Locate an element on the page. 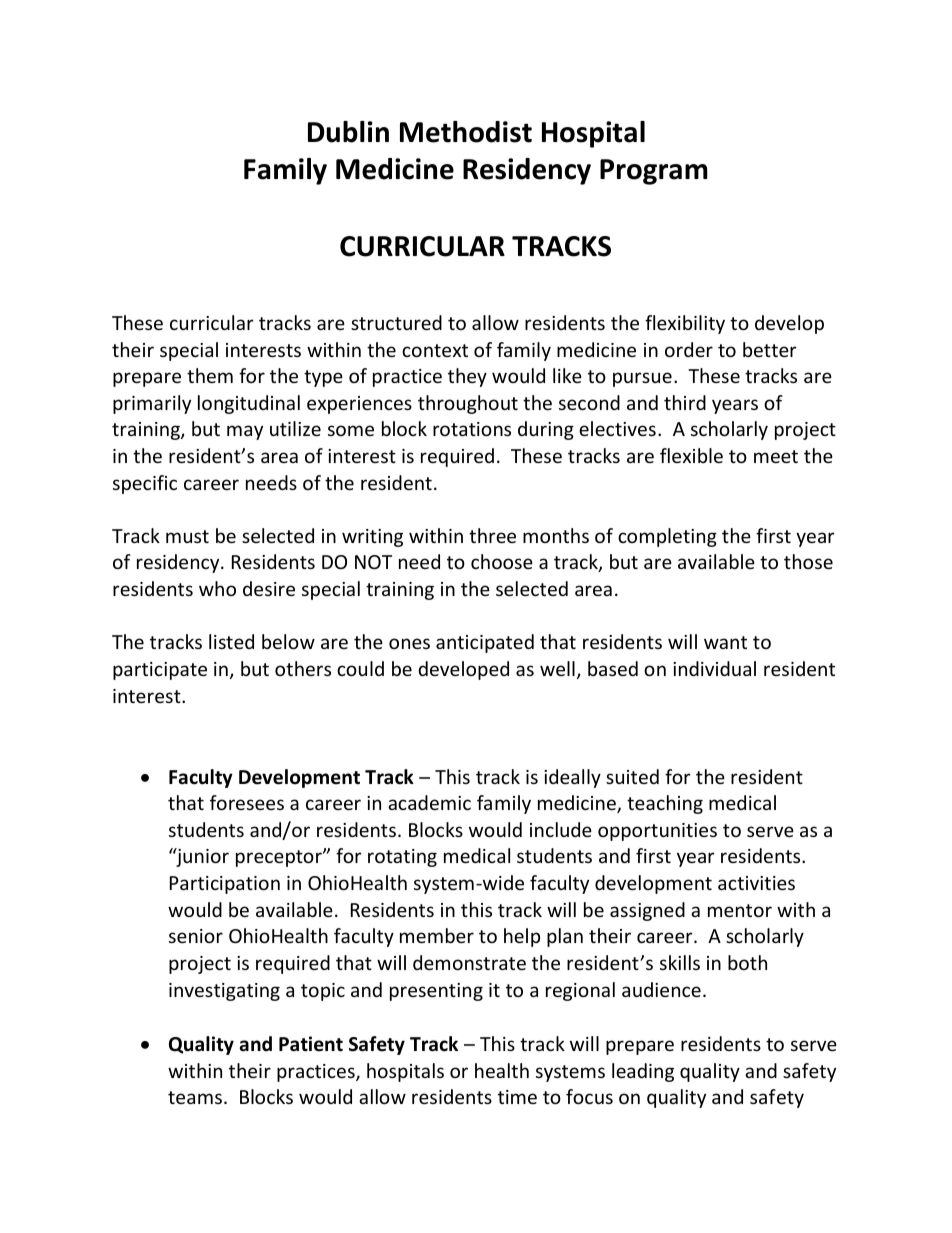  Methodist is located at coordinates (466, 132).
